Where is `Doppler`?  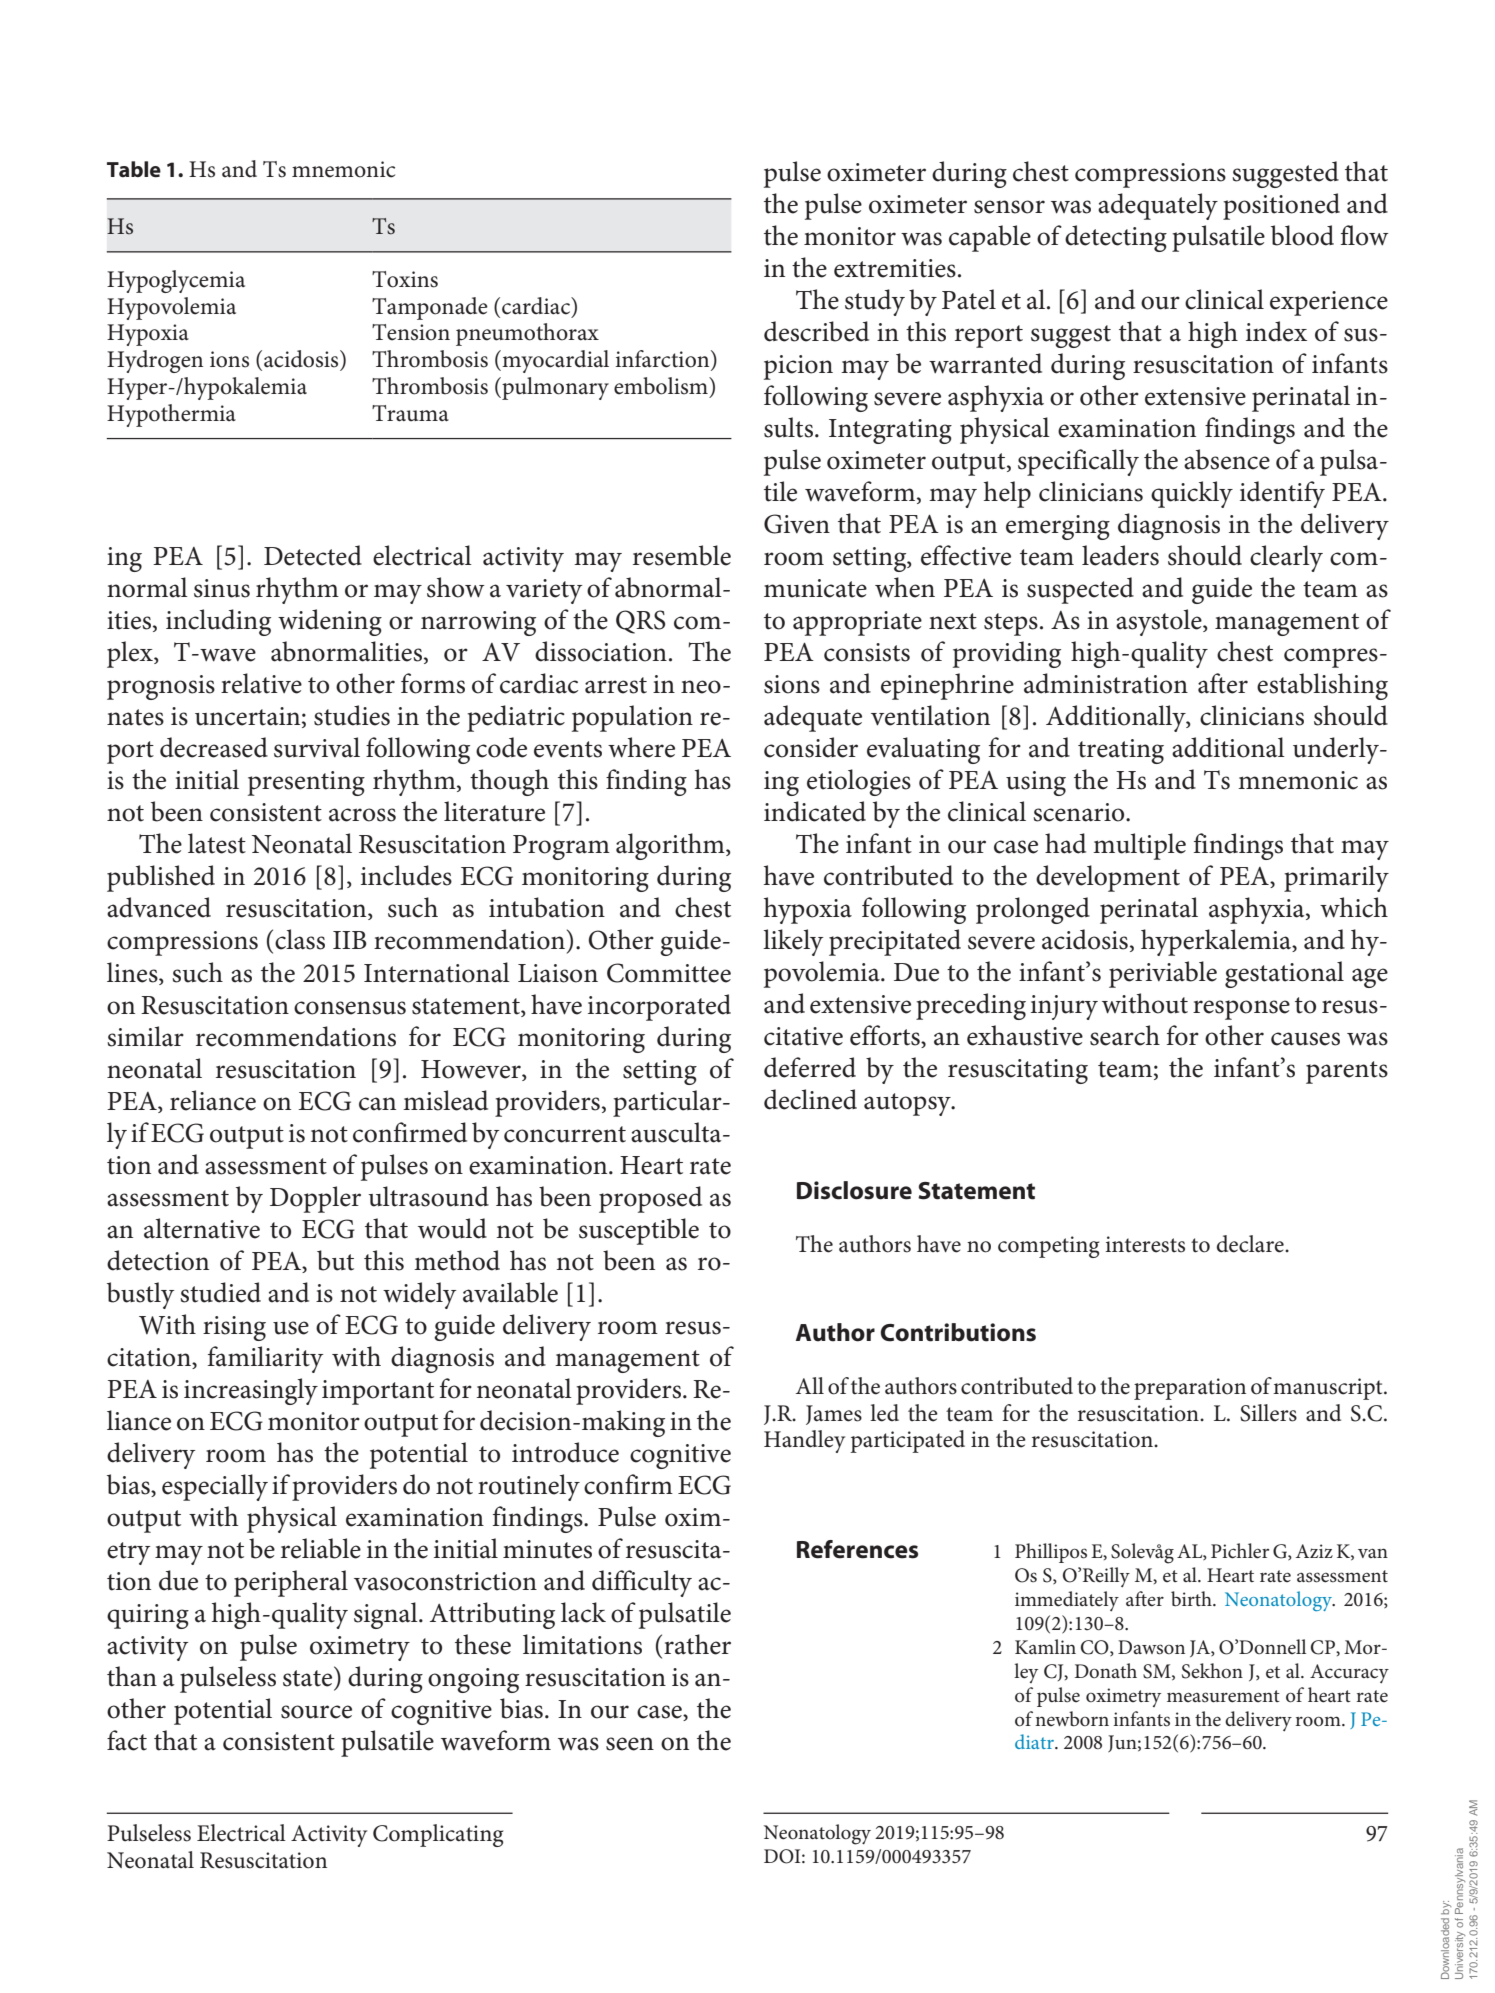
Doppler is located at coordinates (315, 1199).
